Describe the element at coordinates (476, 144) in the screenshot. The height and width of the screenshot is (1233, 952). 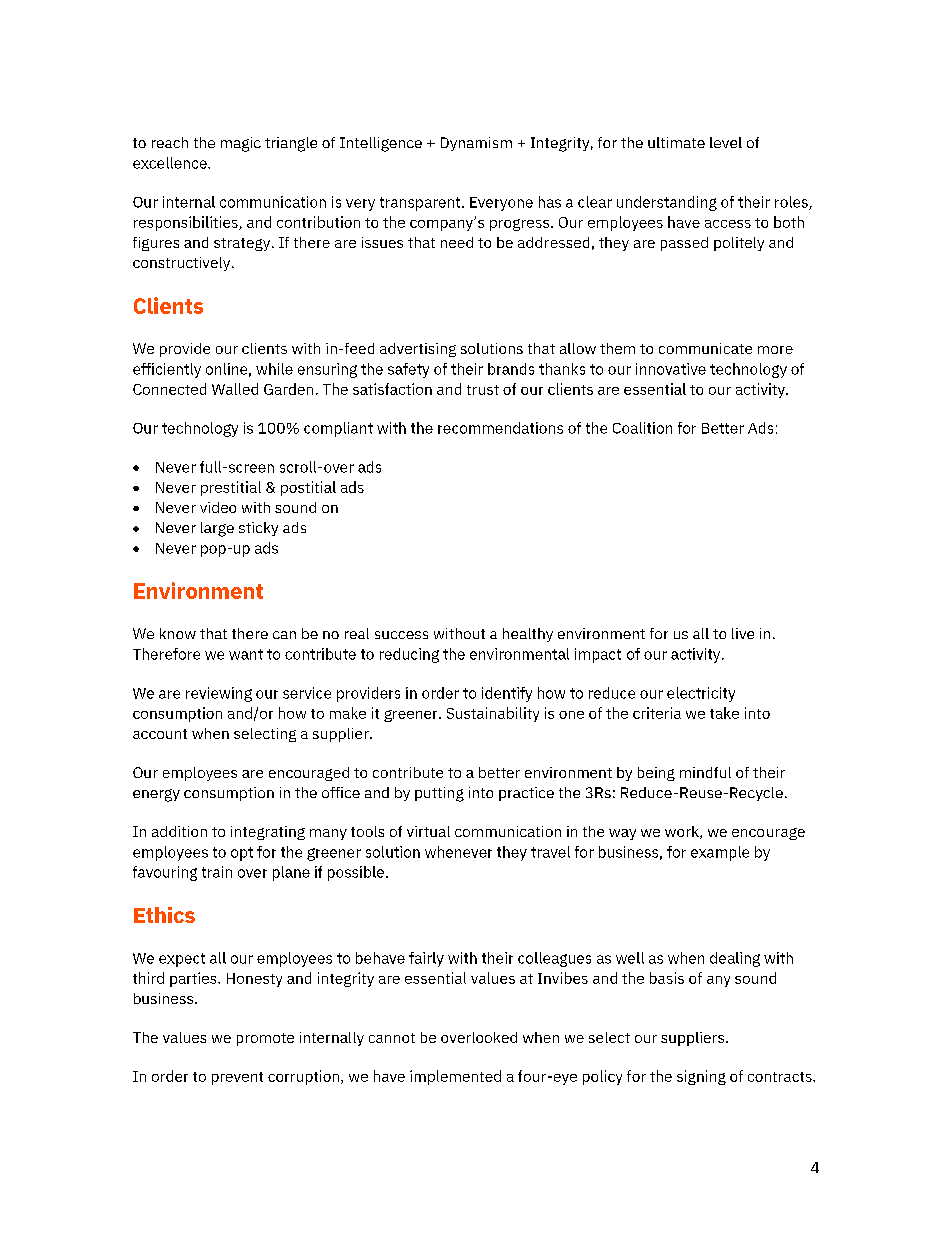
I see `Dynamism` at that location.
